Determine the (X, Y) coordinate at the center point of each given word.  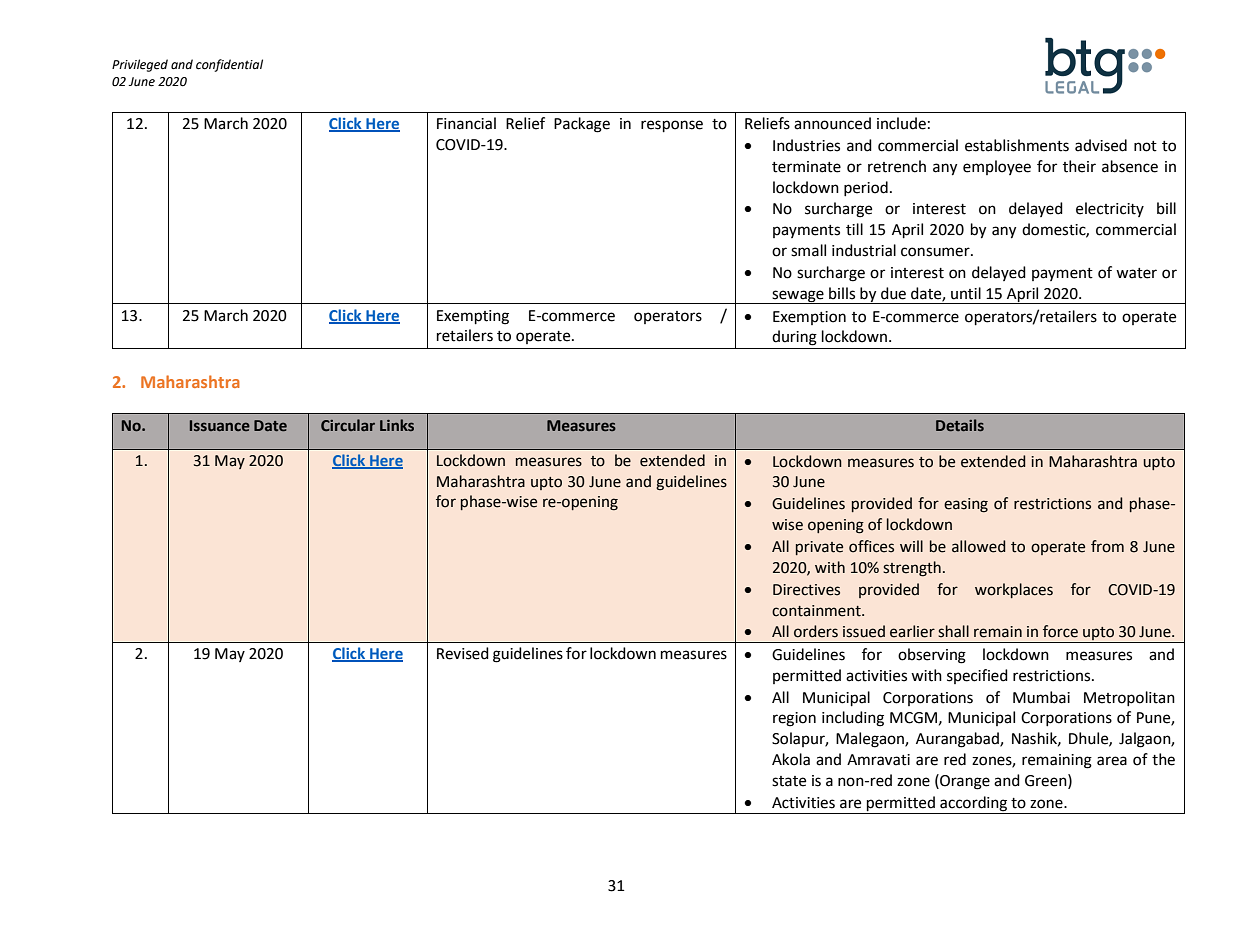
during (794, 338)
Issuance (220, 425)
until (966, 293)
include (901, 123)
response (672, 126)
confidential (229, 65)
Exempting (473, 317)
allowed (978, 546)
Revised (463, 653)
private (819, 548)
